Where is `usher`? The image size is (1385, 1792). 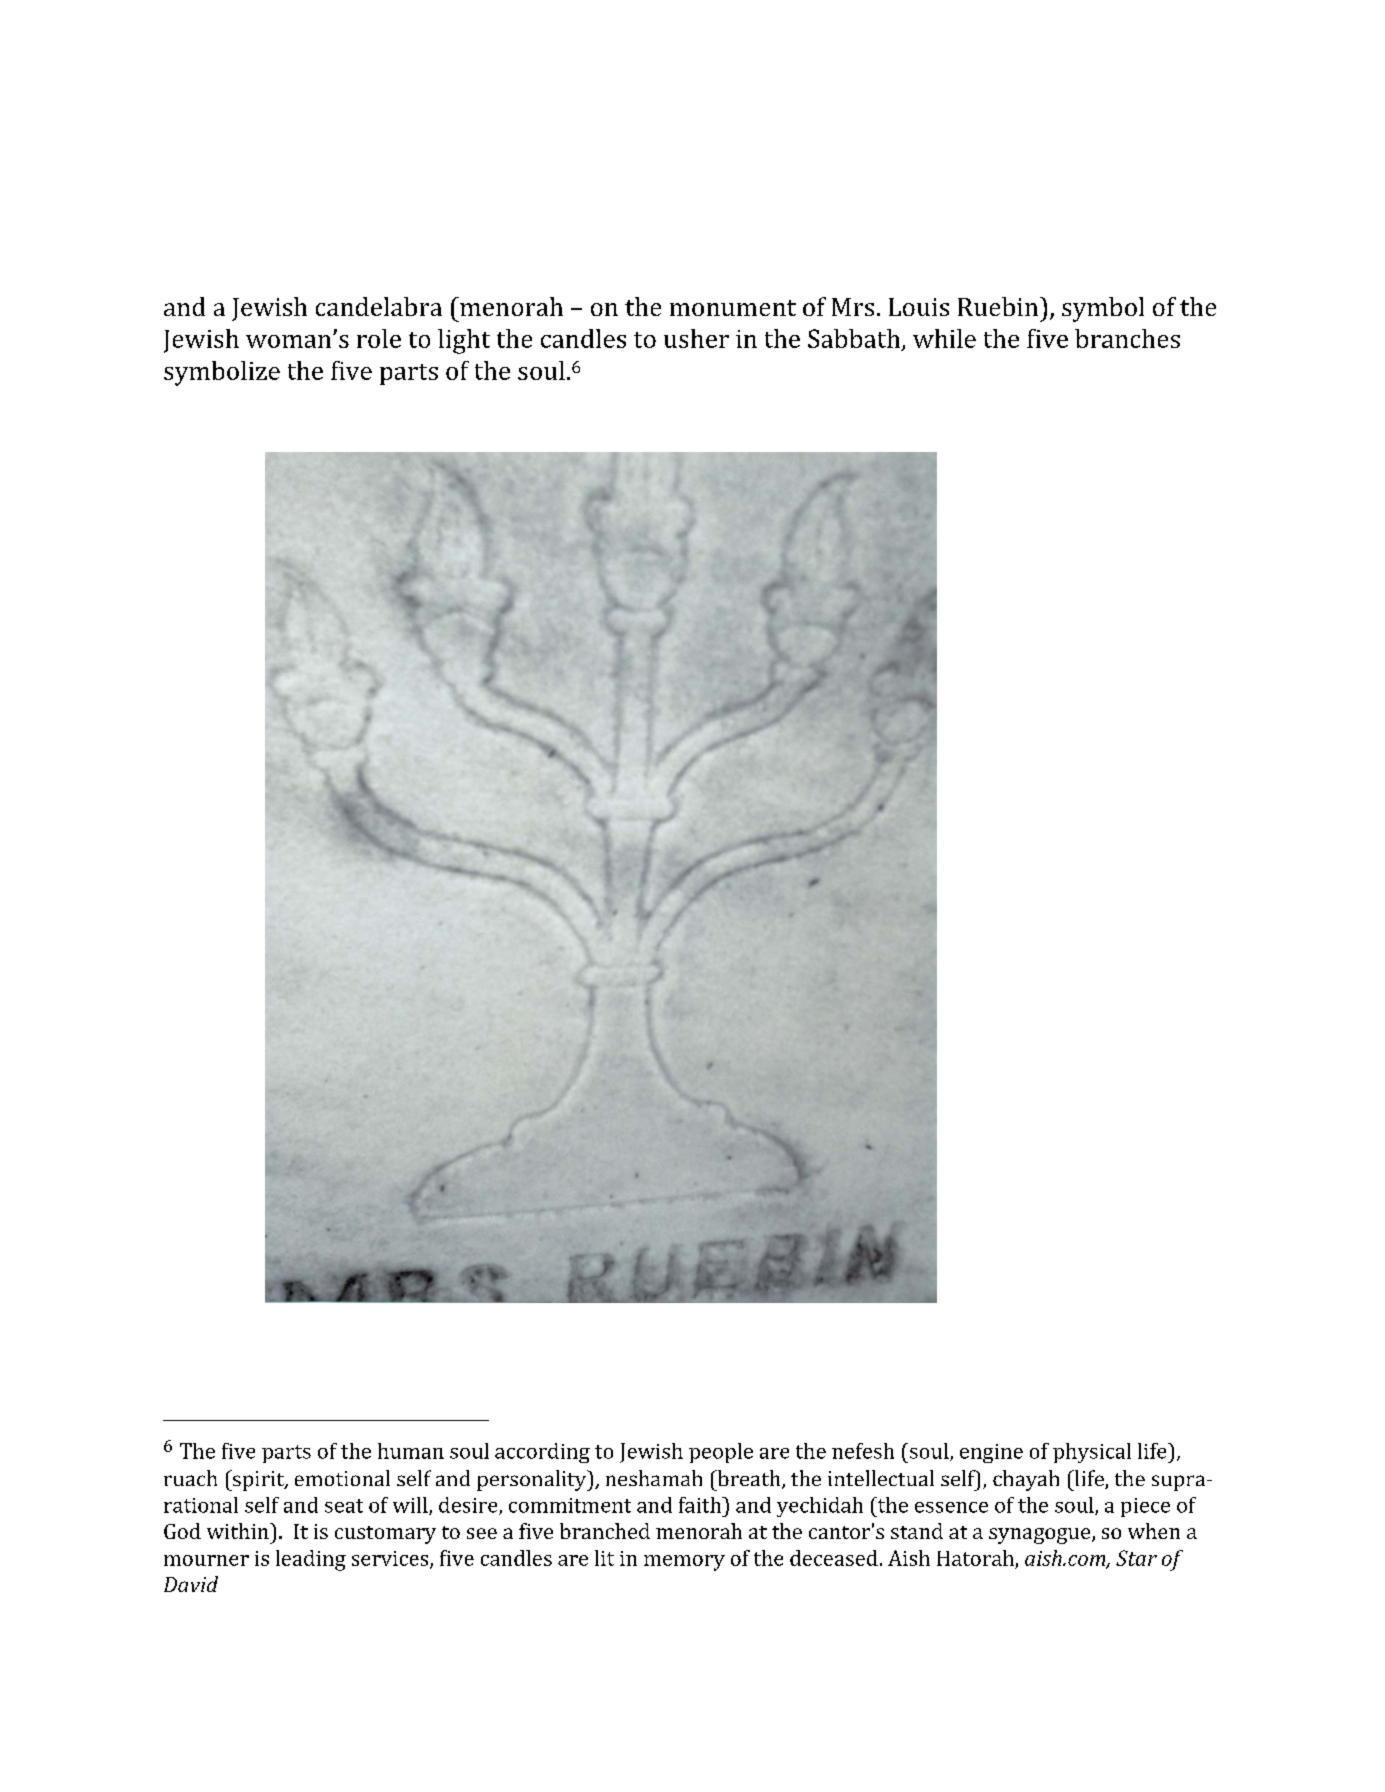 usher is located at coordinates (696, 338).
